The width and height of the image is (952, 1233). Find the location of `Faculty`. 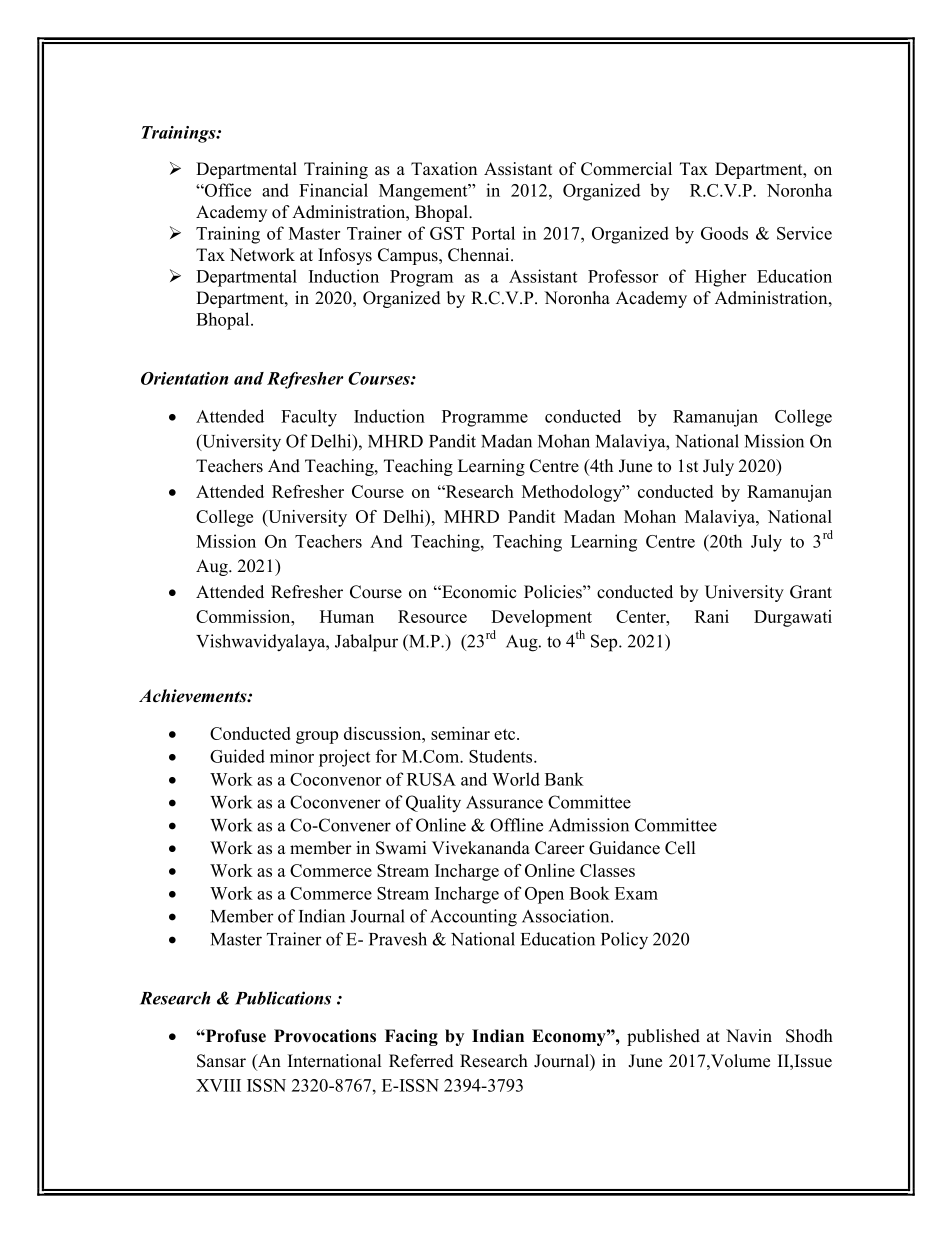

Faculty is located at coordinates (309, 418).
